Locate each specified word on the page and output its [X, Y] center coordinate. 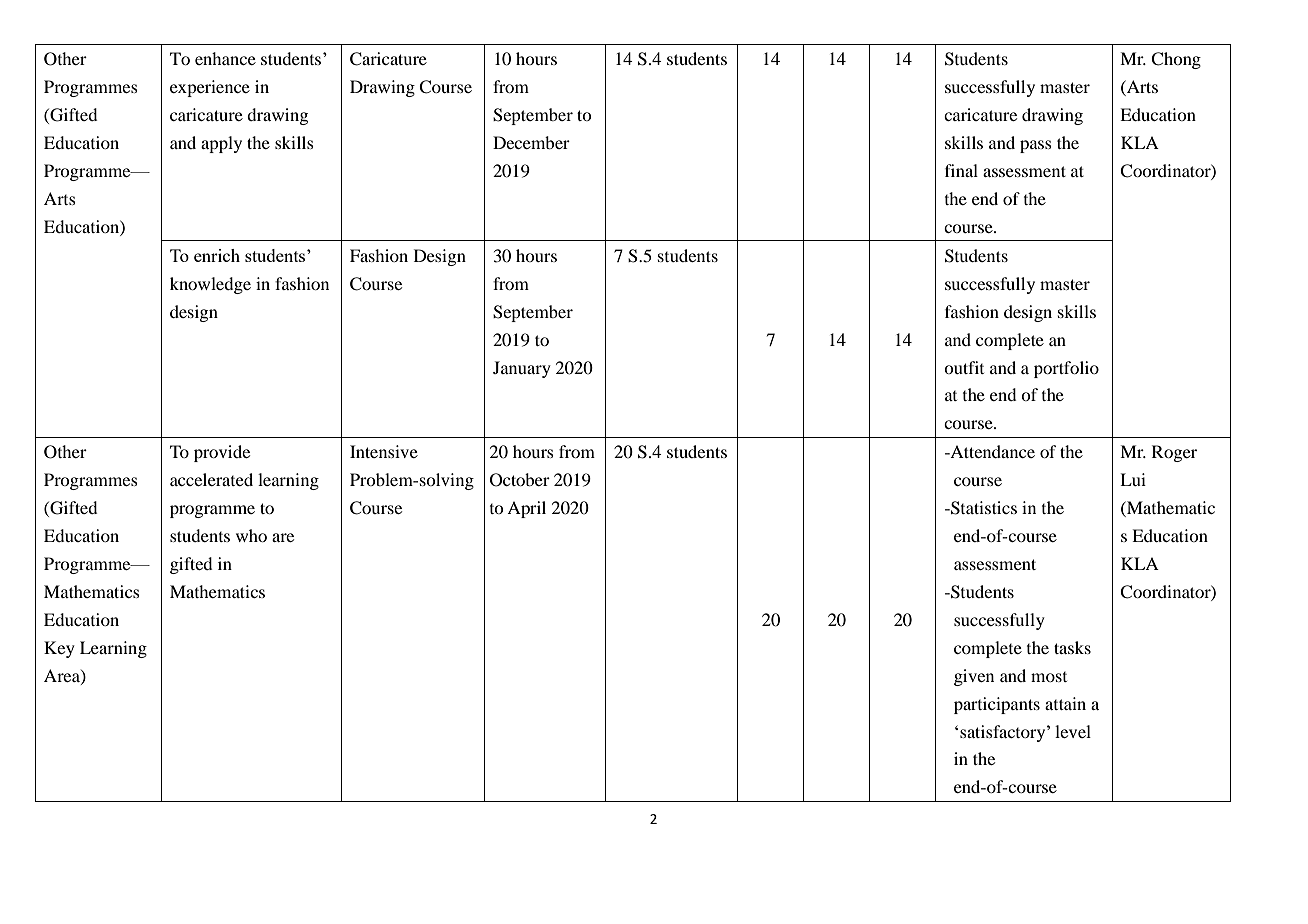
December [531, 142]
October [520, 480]
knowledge [210, 285]
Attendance [991, 451]
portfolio [1066, 369]
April [526, 509]
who [251, 535]
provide [222, 453]
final [961, 170]
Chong [1176, 60]
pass [1036, 146]
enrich [217, 255]
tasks [1072, 647]
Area [63, 676]
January [522, 369]
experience [210, 88]
